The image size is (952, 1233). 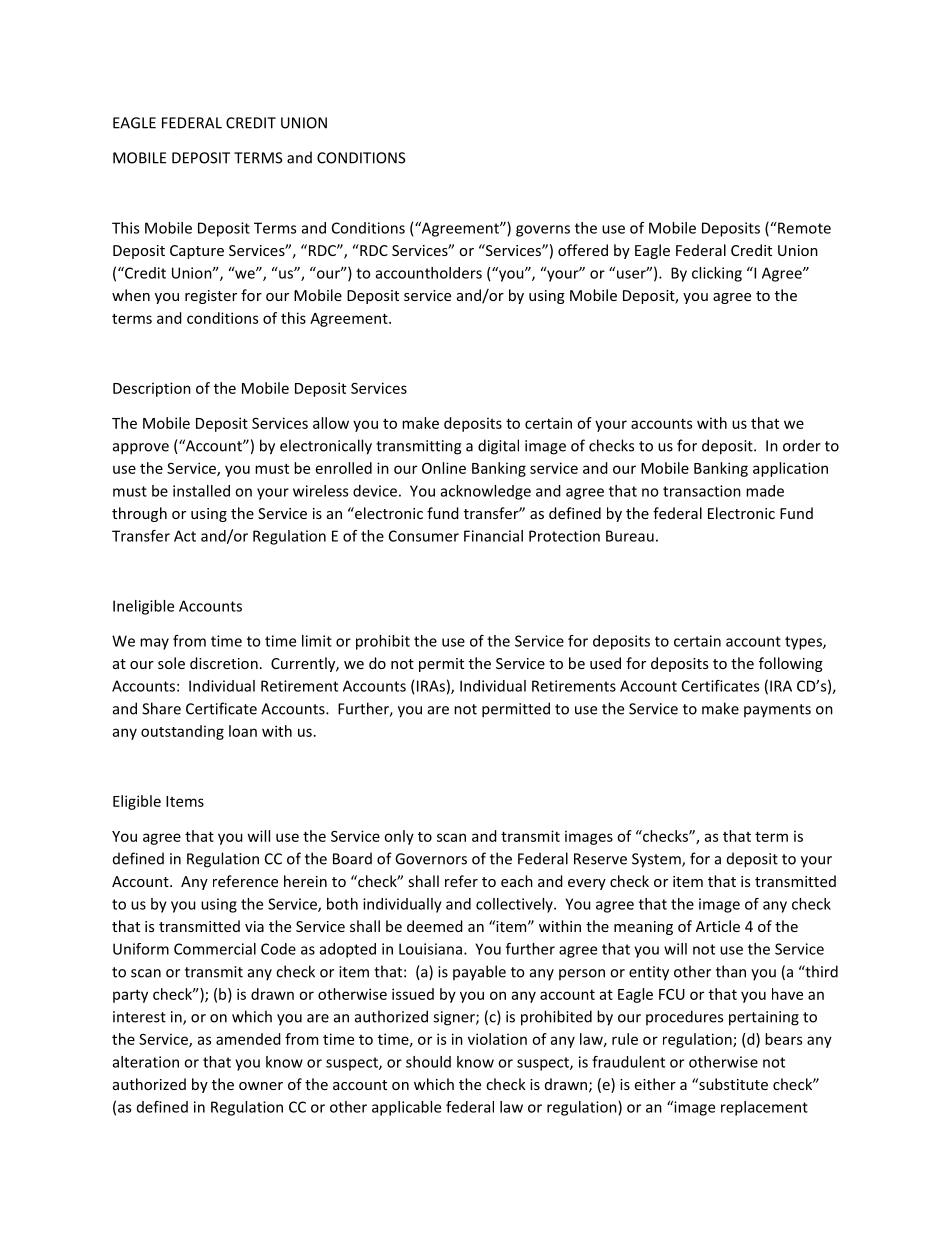 I want to click on System, so click(x=657, y=860).
